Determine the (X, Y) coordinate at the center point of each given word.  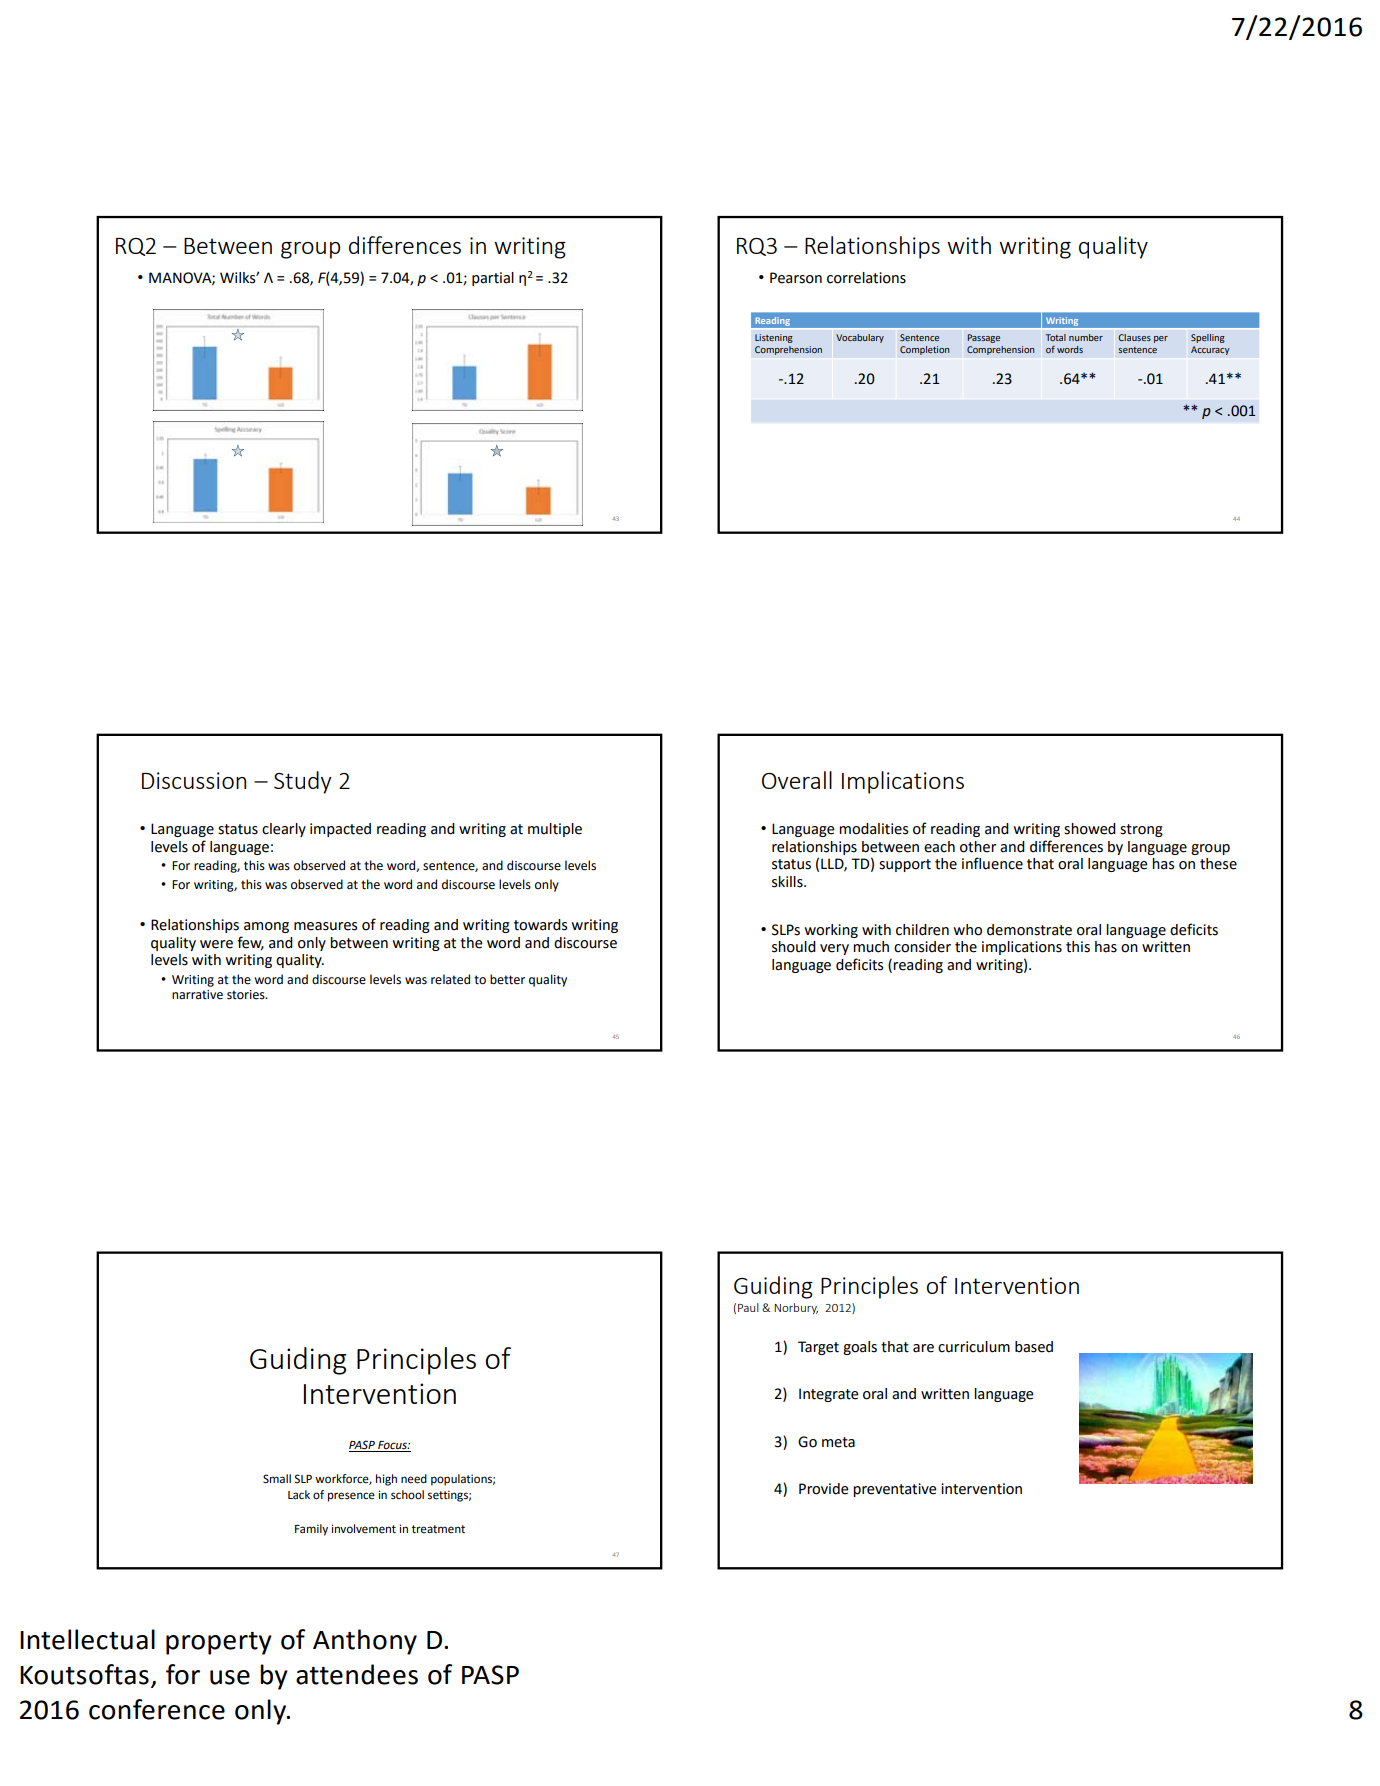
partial (493, 279)
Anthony (365, 1642)
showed (1090, 829)
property (219, 1643)
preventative (895, 1490)
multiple (555, 830)
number (1086, 337)
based (1034, 1347)
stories (247, 995)
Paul (748, 1307)
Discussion (194, 780)
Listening (774, 338)
